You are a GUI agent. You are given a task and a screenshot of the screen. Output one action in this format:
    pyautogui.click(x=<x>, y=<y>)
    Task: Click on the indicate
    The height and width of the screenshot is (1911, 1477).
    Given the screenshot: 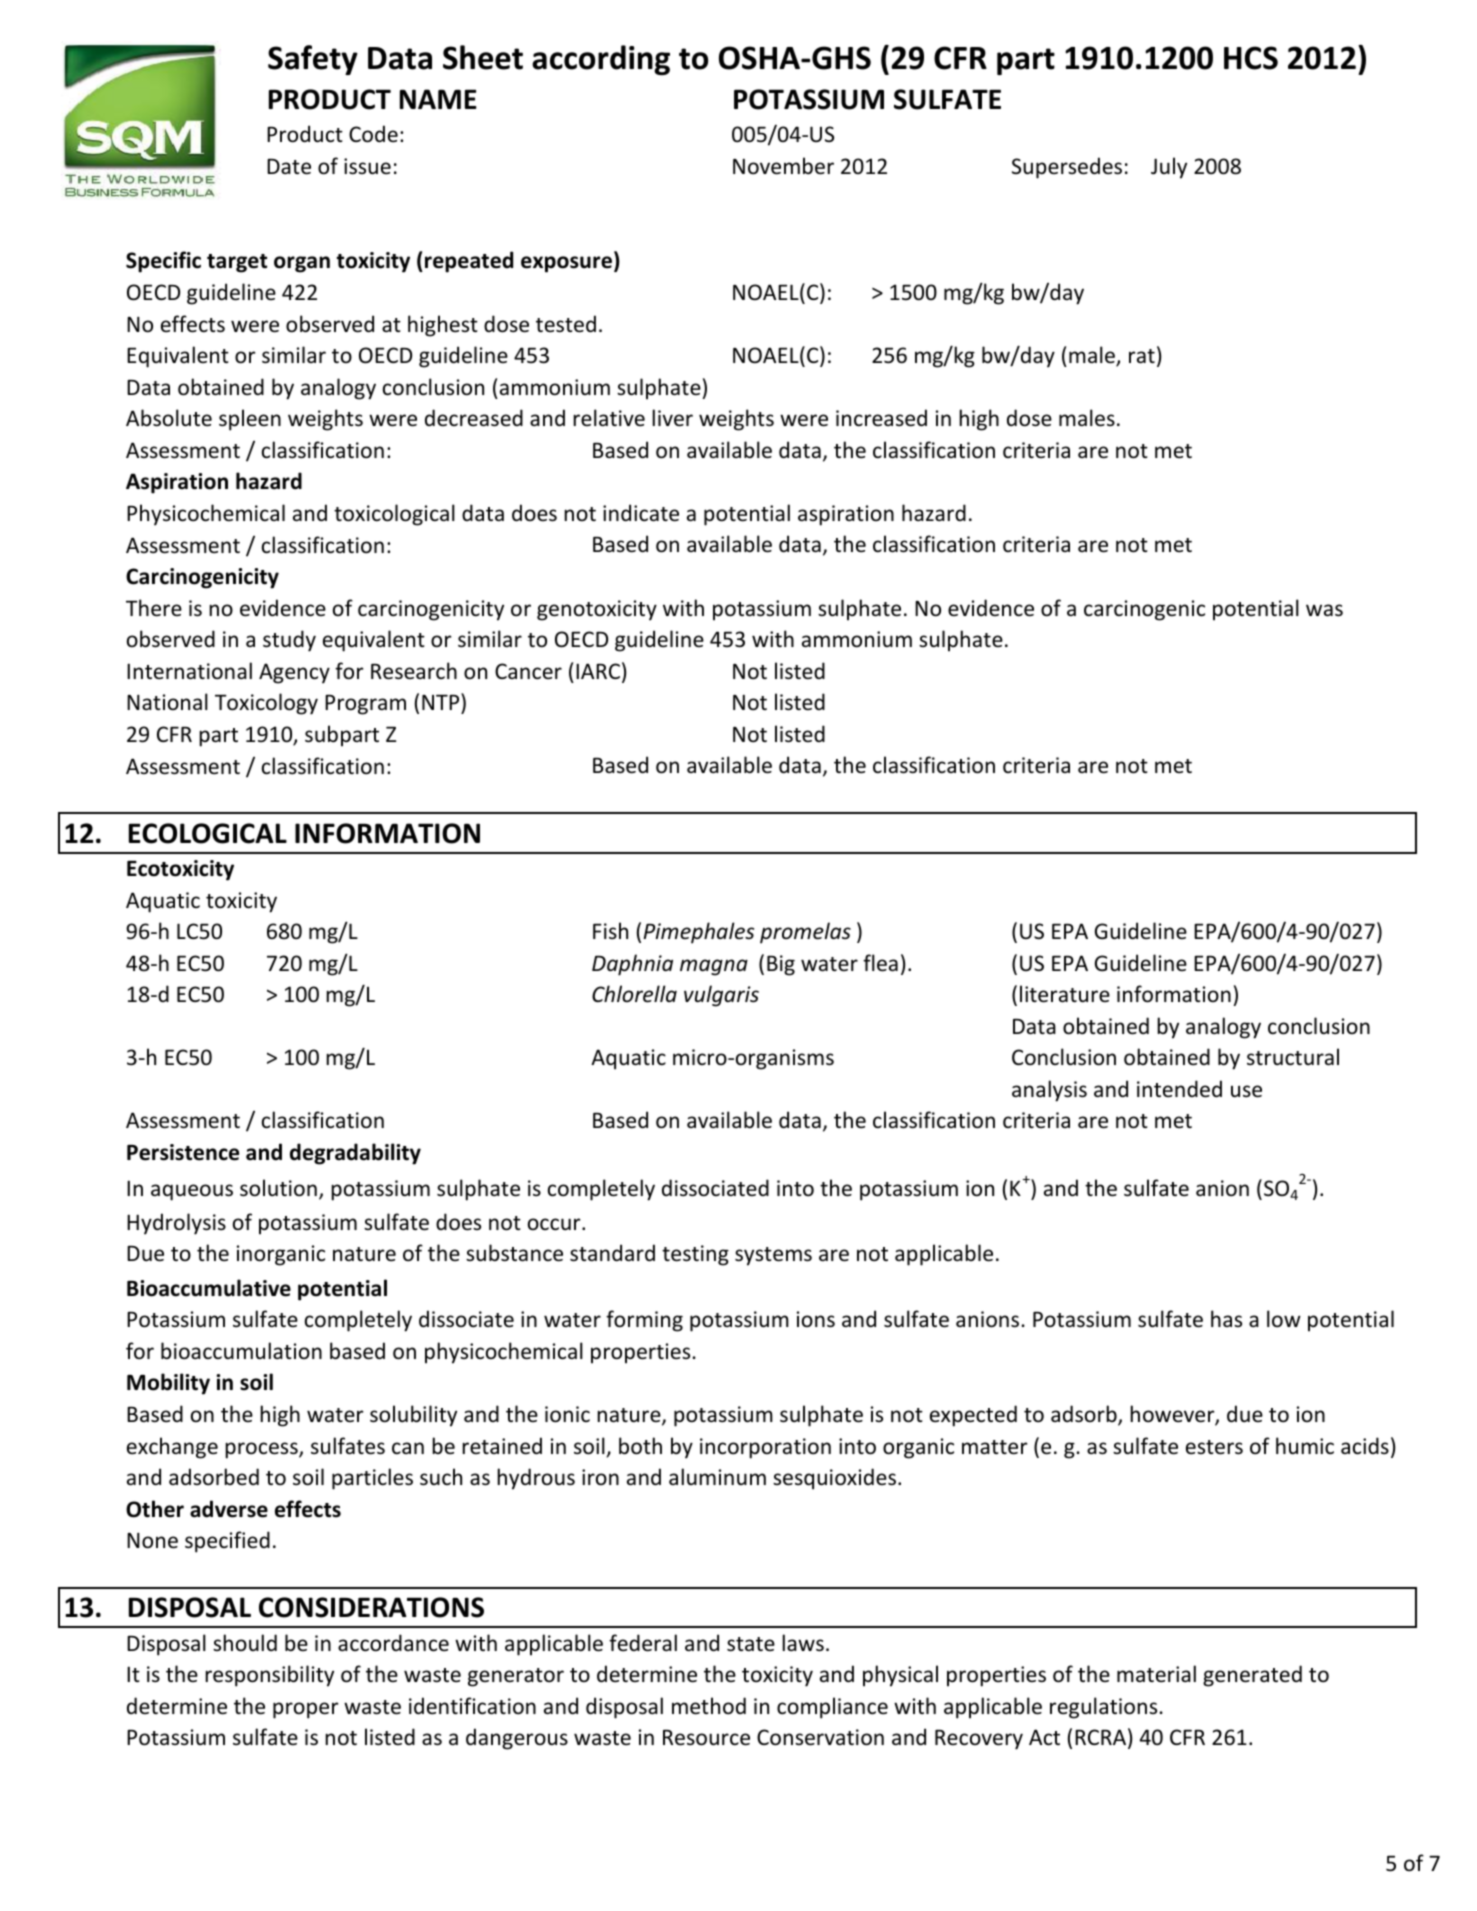 What is the action you would take?
    pyautogui.click(x=641, y=513)
